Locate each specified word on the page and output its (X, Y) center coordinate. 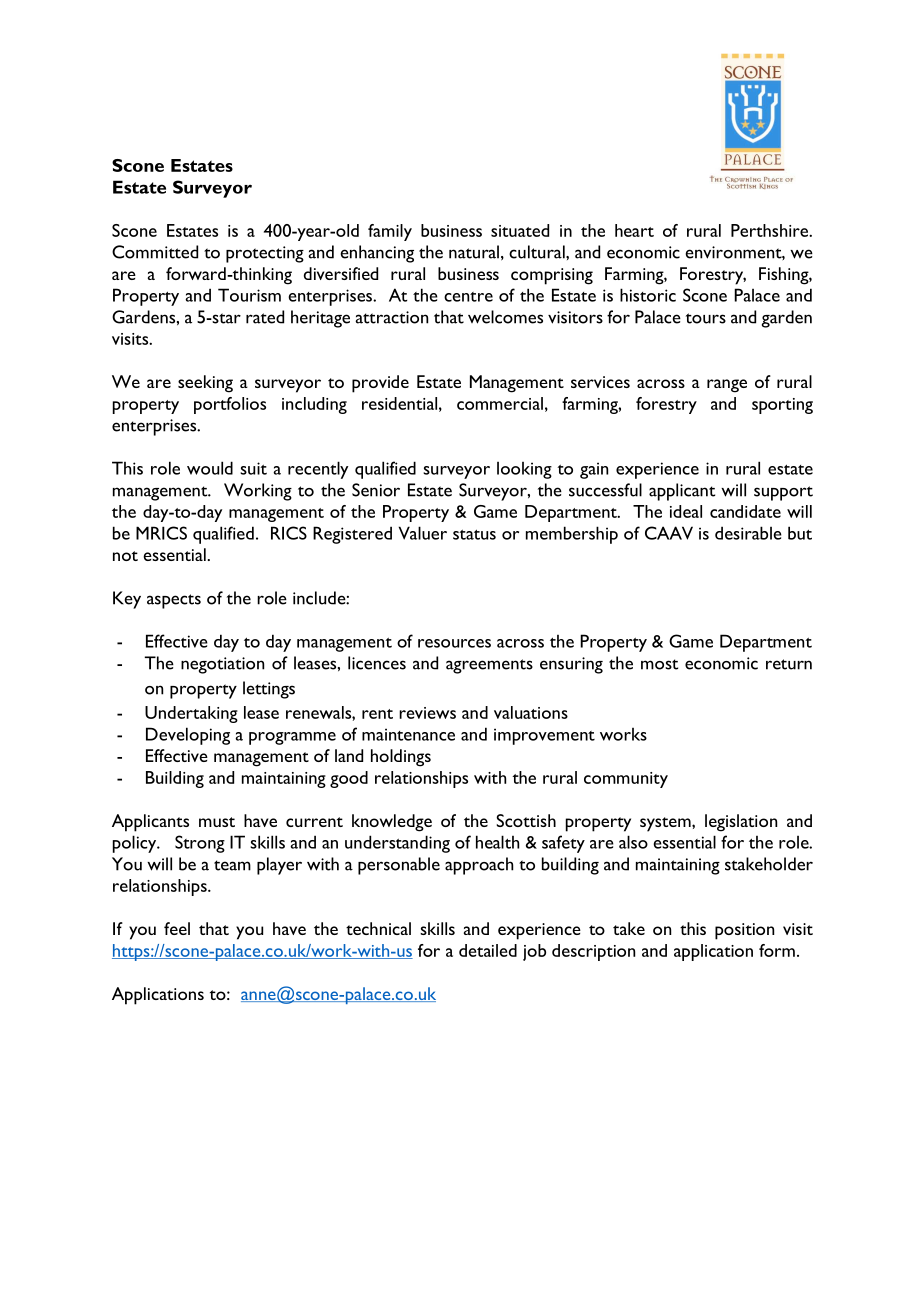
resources (454, 643)
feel (177, 928)
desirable (748, 533)
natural (474, 252)
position (744, 931)
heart (634, 230)
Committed (155, 252)
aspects (174, 601)
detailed (488, 950)
